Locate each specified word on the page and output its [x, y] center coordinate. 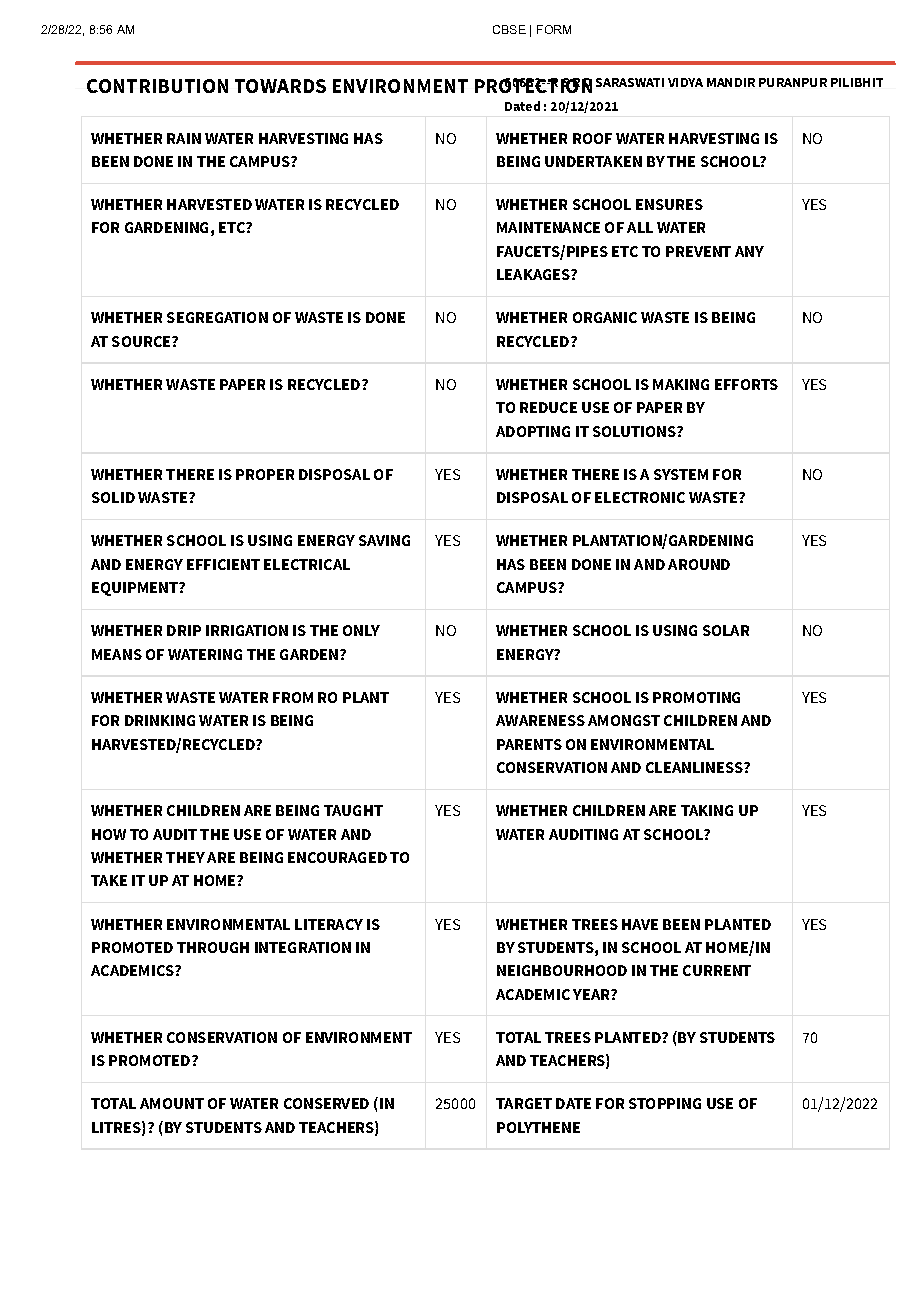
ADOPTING [533, 431]
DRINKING [160, 720]
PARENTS [529, 744]
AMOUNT [172, 1103]
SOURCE [142, 341]
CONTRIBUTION [157, 86]
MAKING [681, 384]
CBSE [509, 29]
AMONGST [624, 720]
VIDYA [685, 82]
